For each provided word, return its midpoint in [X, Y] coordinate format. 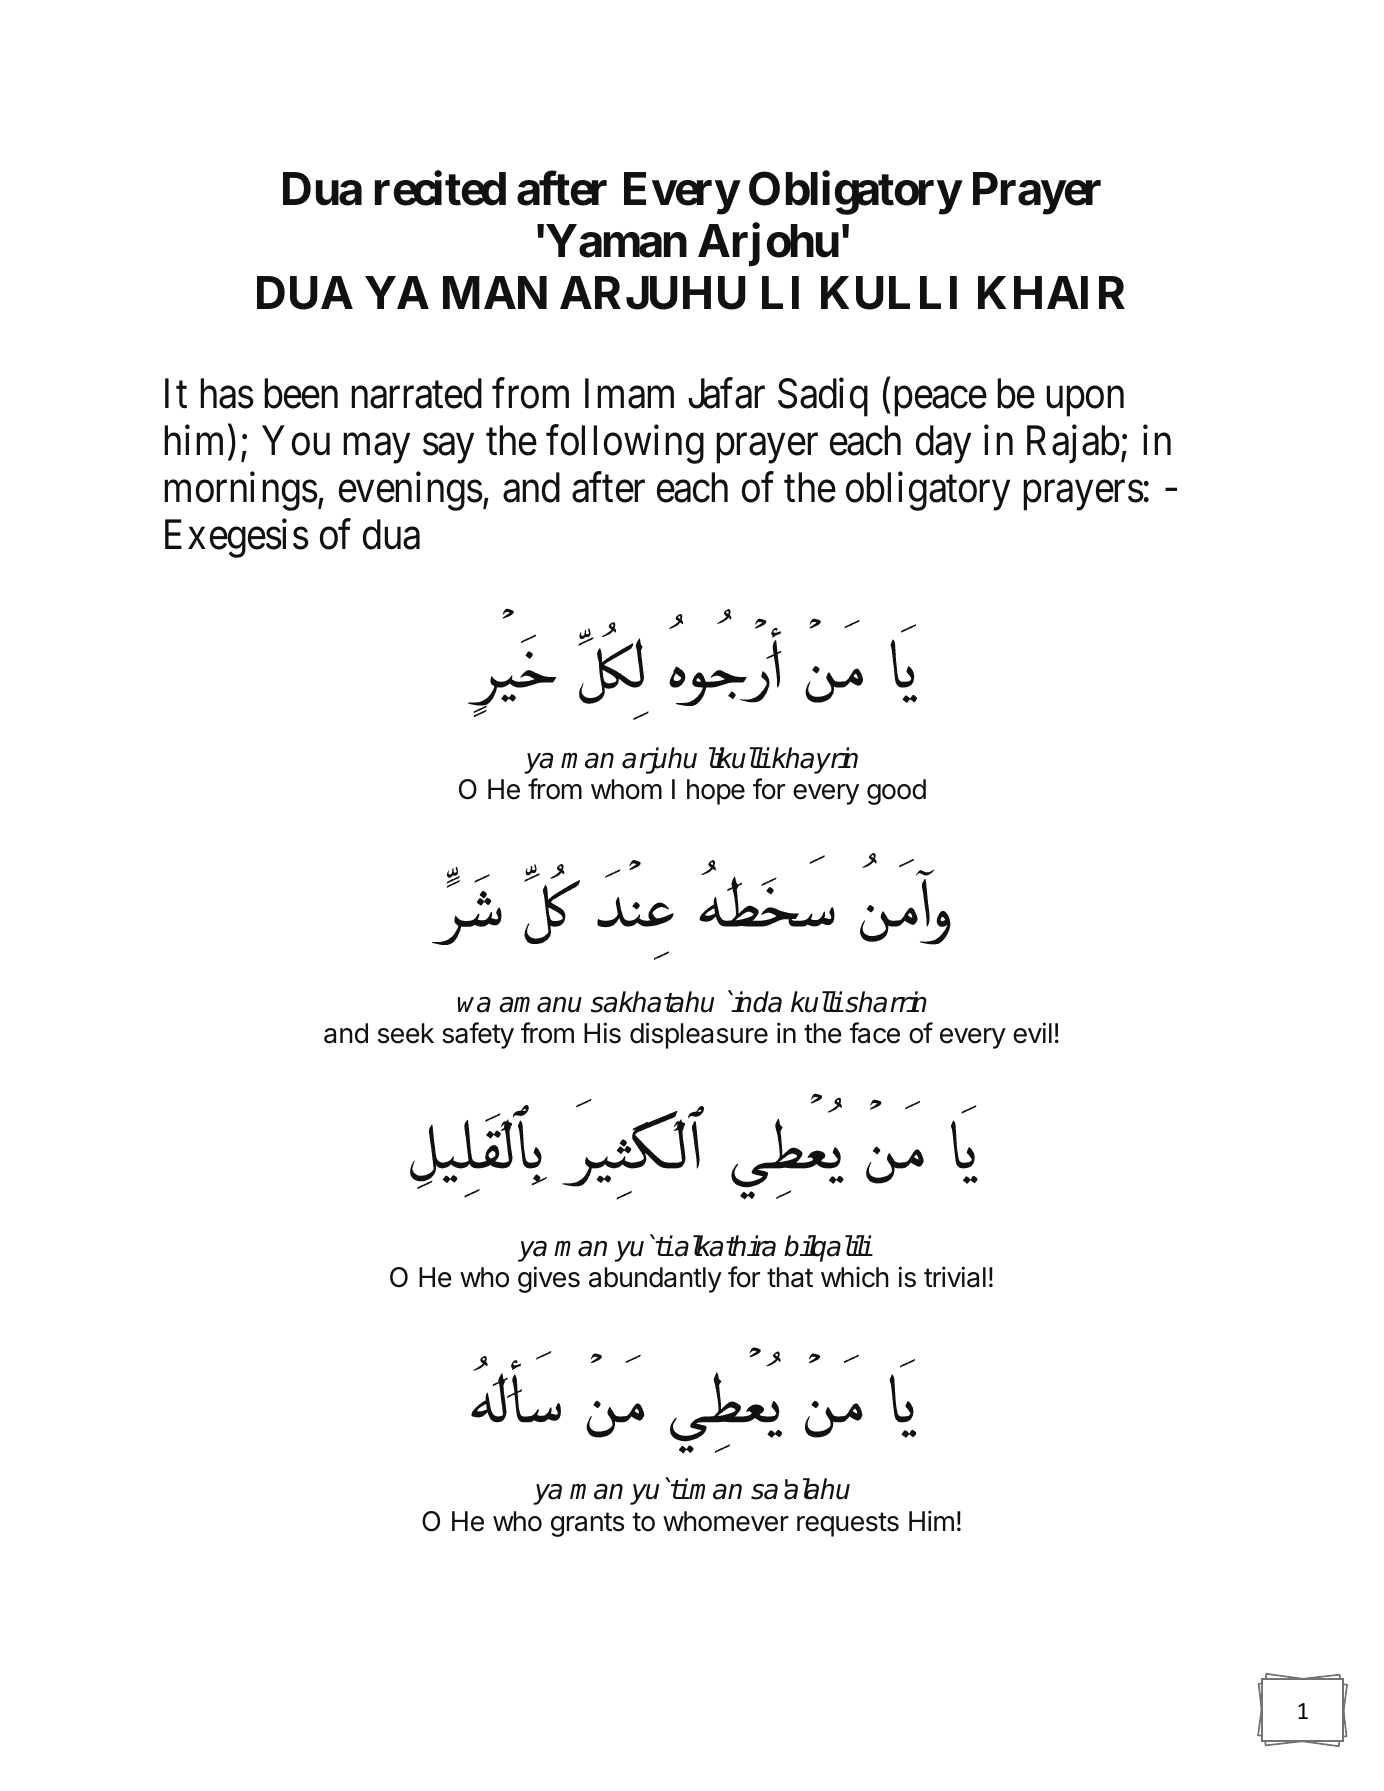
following [625, 444]
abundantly [655, 1280]
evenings [411, 491]
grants [587, 1524]
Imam [629, 394]
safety [478, 1035]
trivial [955, 1277]
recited [440, 188]
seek [406, 1033]
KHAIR [1051, 292]
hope [716, 792]
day [943, 444]
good [896, 792]
